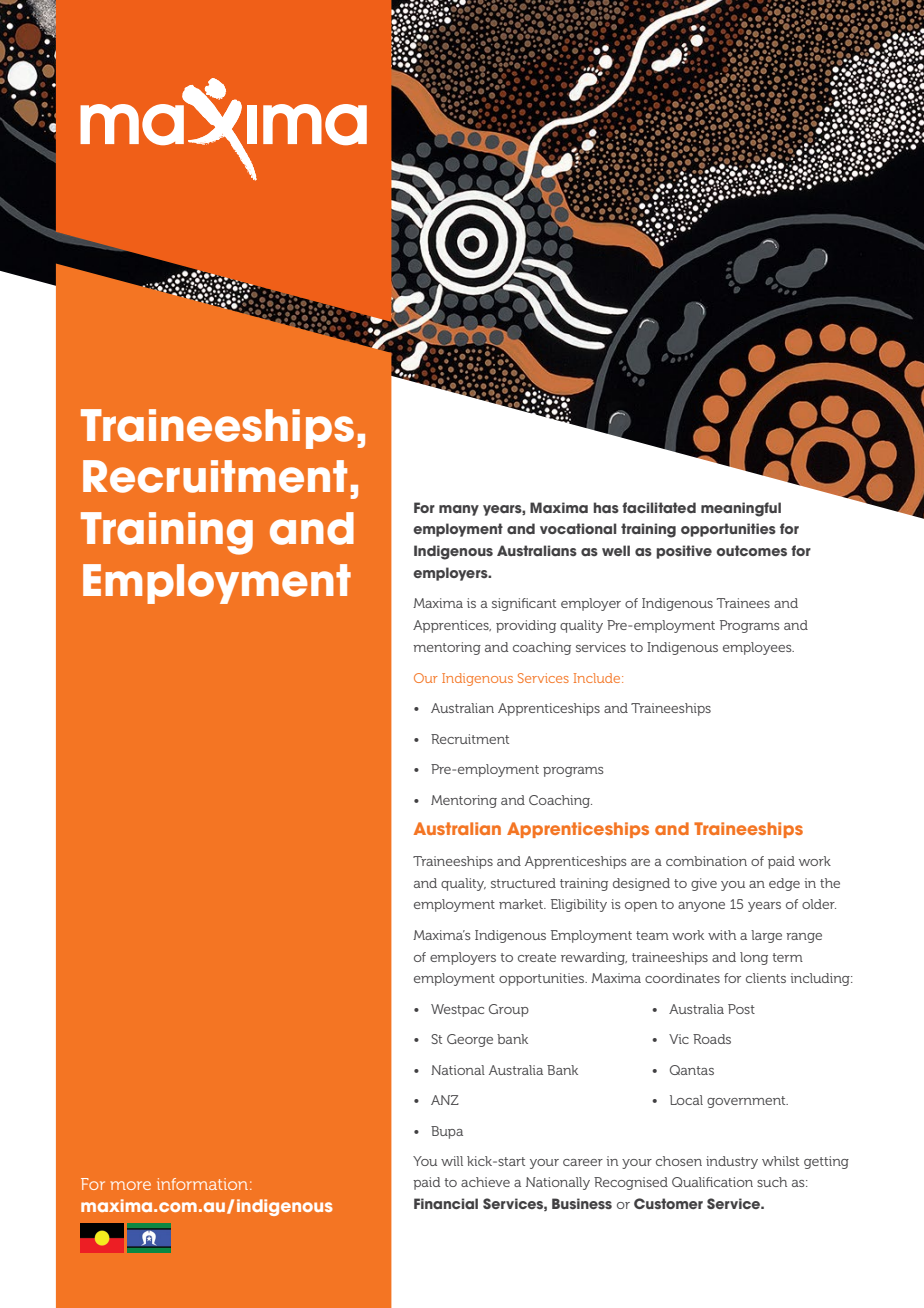  Describe the element at coordinates (526, 626) in the screenshot. I see `providing` at that location.
